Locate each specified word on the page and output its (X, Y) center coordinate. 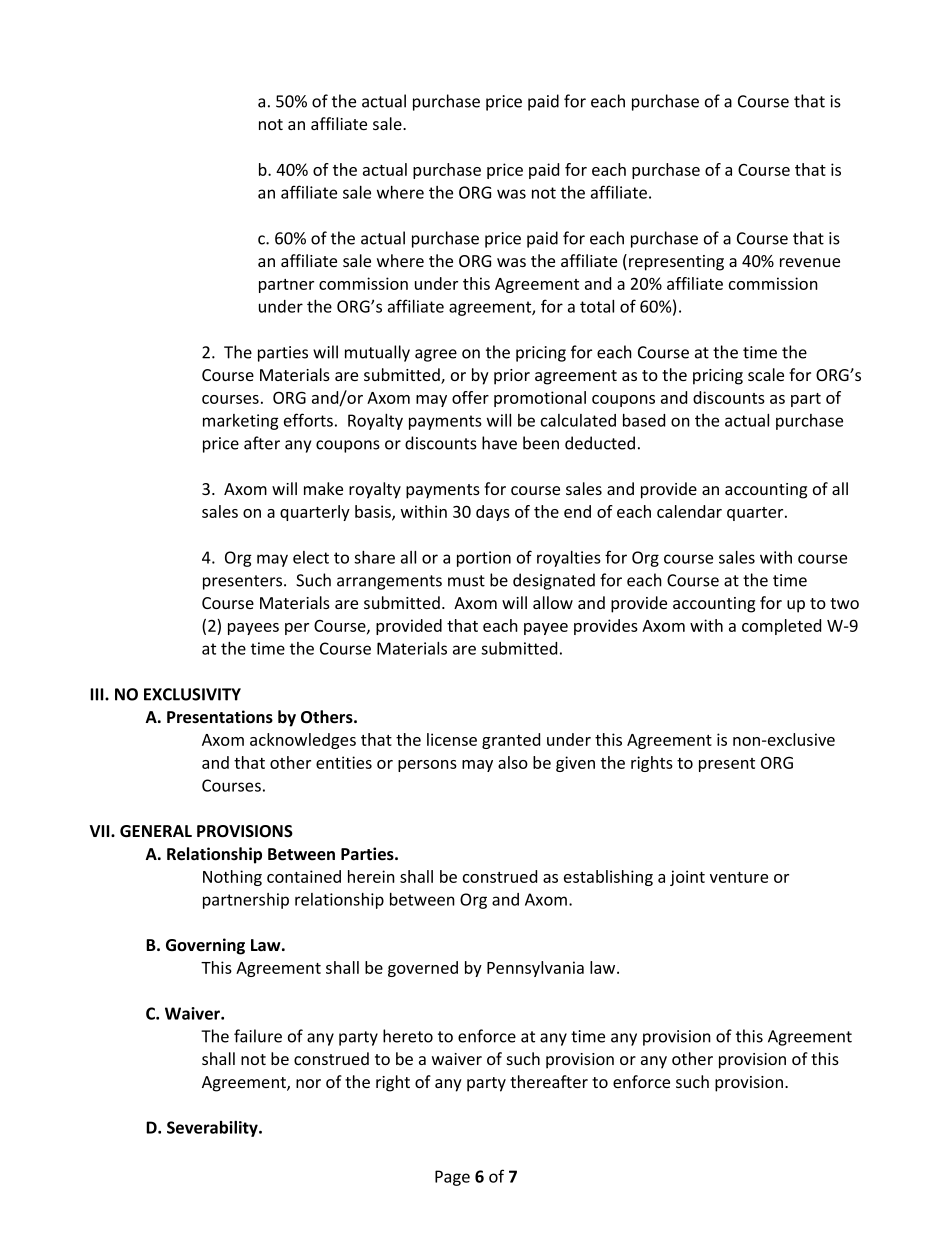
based (644, 420)
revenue (810, 262)
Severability (213, 1129)
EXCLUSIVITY (192, 694)
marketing (241, 422)
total (597, 306)
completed (781, 627)
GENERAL (156, 831)
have (499, 443)
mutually (377, 353)
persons (427, 766)
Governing (205, 946)
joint (687, 878)
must (466, 581)
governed (423, 969)
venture (739, 877)
